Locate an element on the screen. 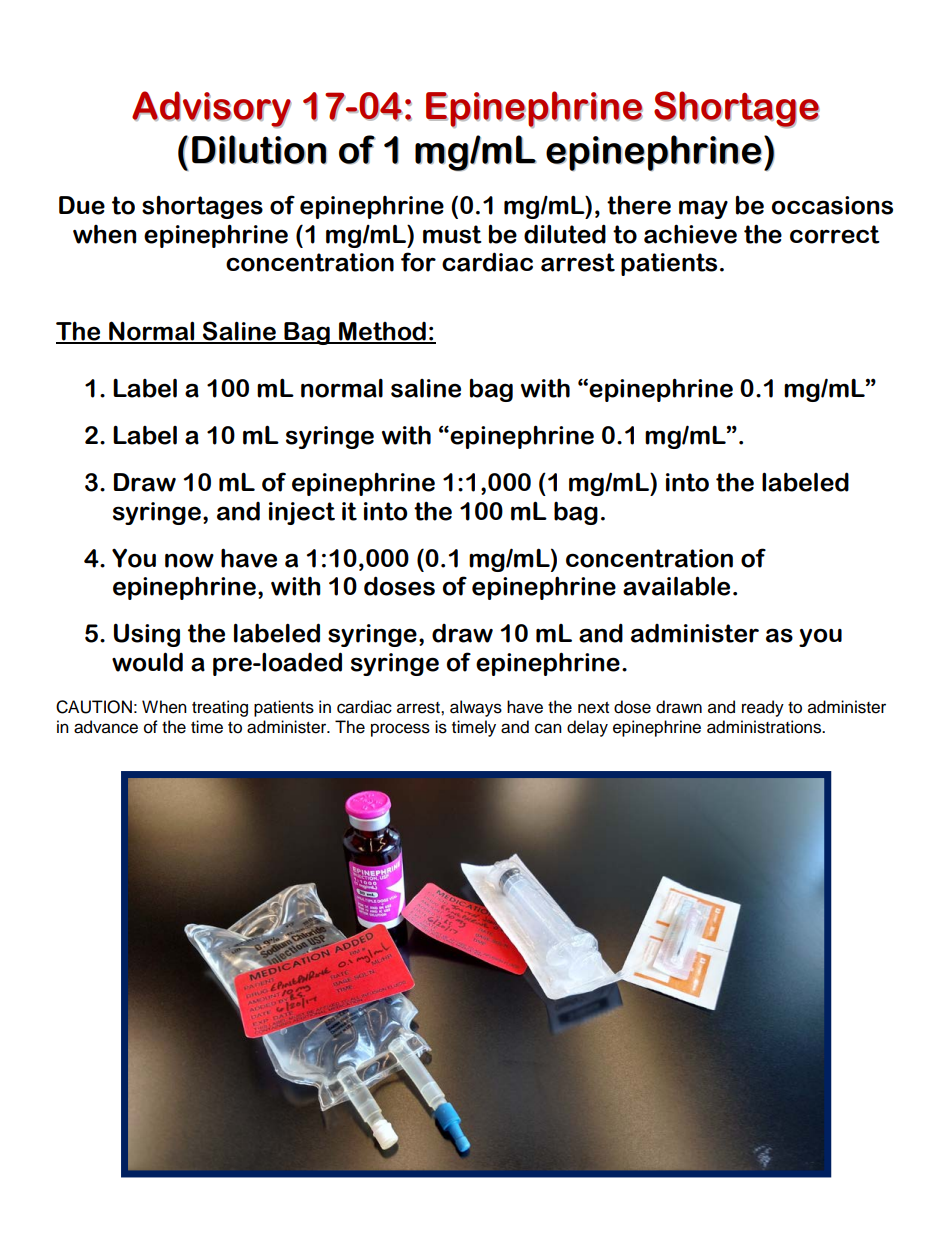 Image resolution: width=952 pixels, height=1233 pixels. inject is located at coordinates (302, 513).
